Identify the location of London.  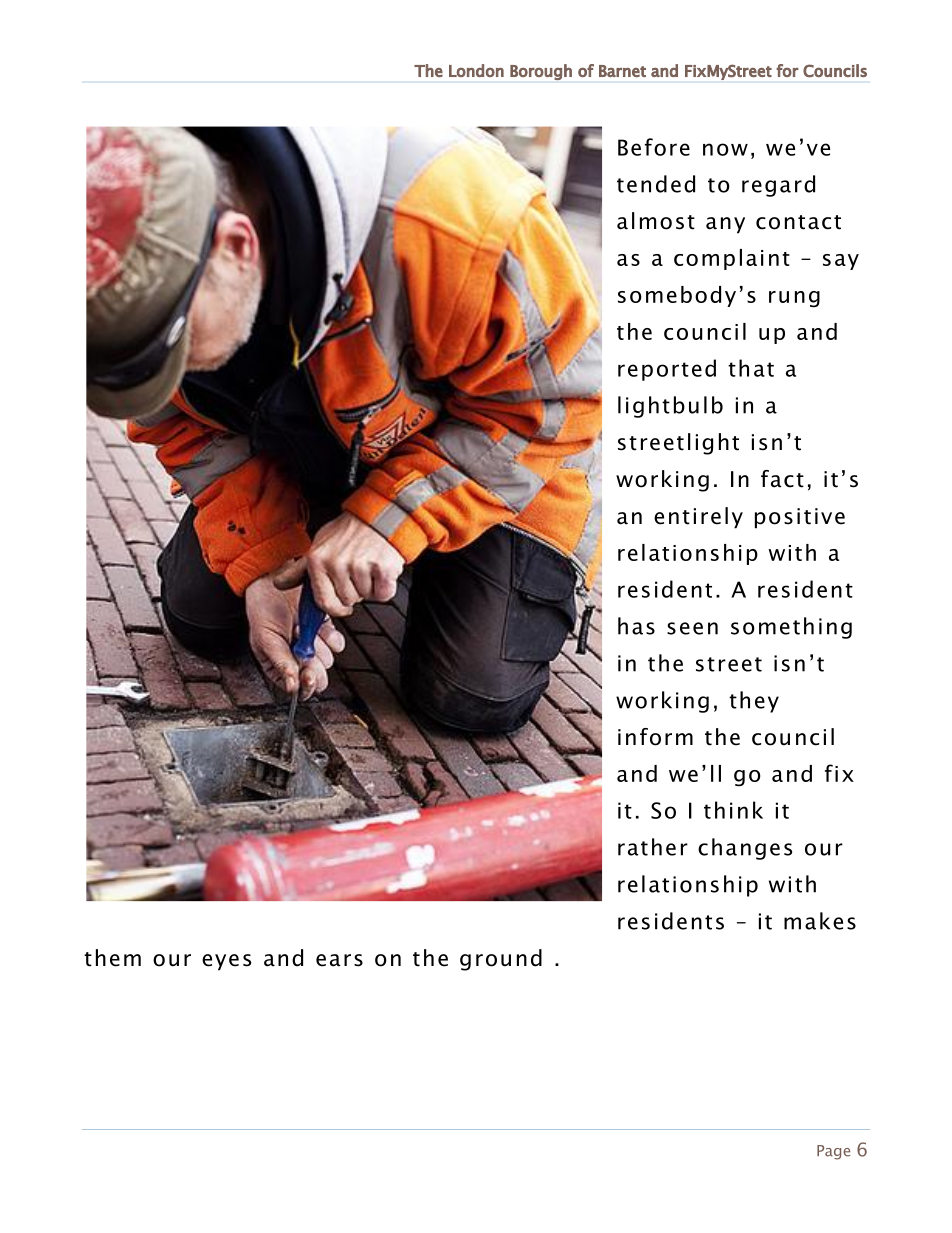
(476, 70).
